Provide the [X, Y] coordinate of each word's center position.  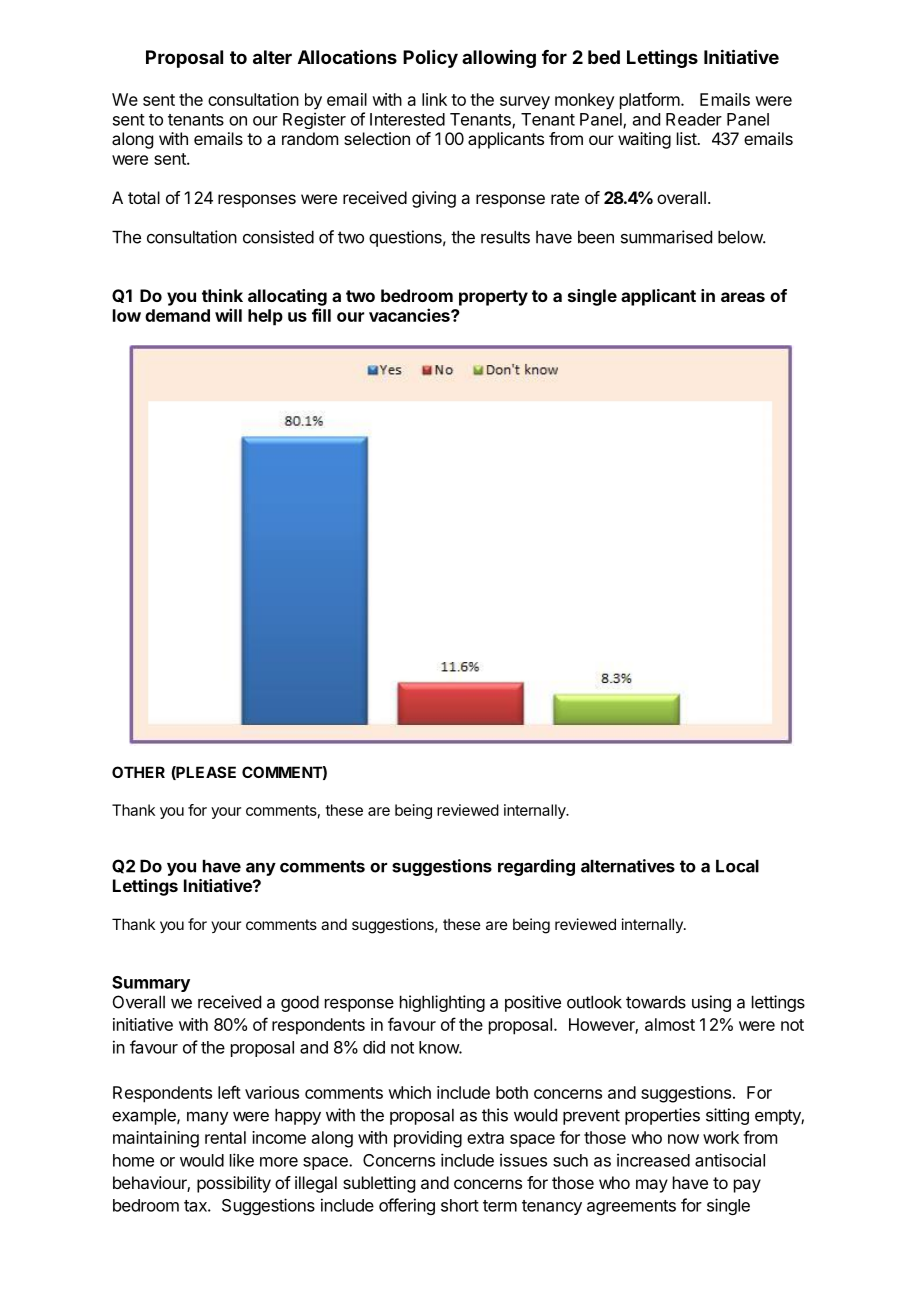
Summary [151, 984]
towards [656, 1002]
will [228, 315]
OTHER [138, 772]
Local [737, 866]
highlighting [442, 1003]
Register [314, 120]
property [493, 298]
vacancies [410, 315]
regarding [536, 867]
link [434, 99]
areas [743, 297]
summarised [666, 237]
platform [650, 101]
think [222, 295]
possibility [234, 1184]
